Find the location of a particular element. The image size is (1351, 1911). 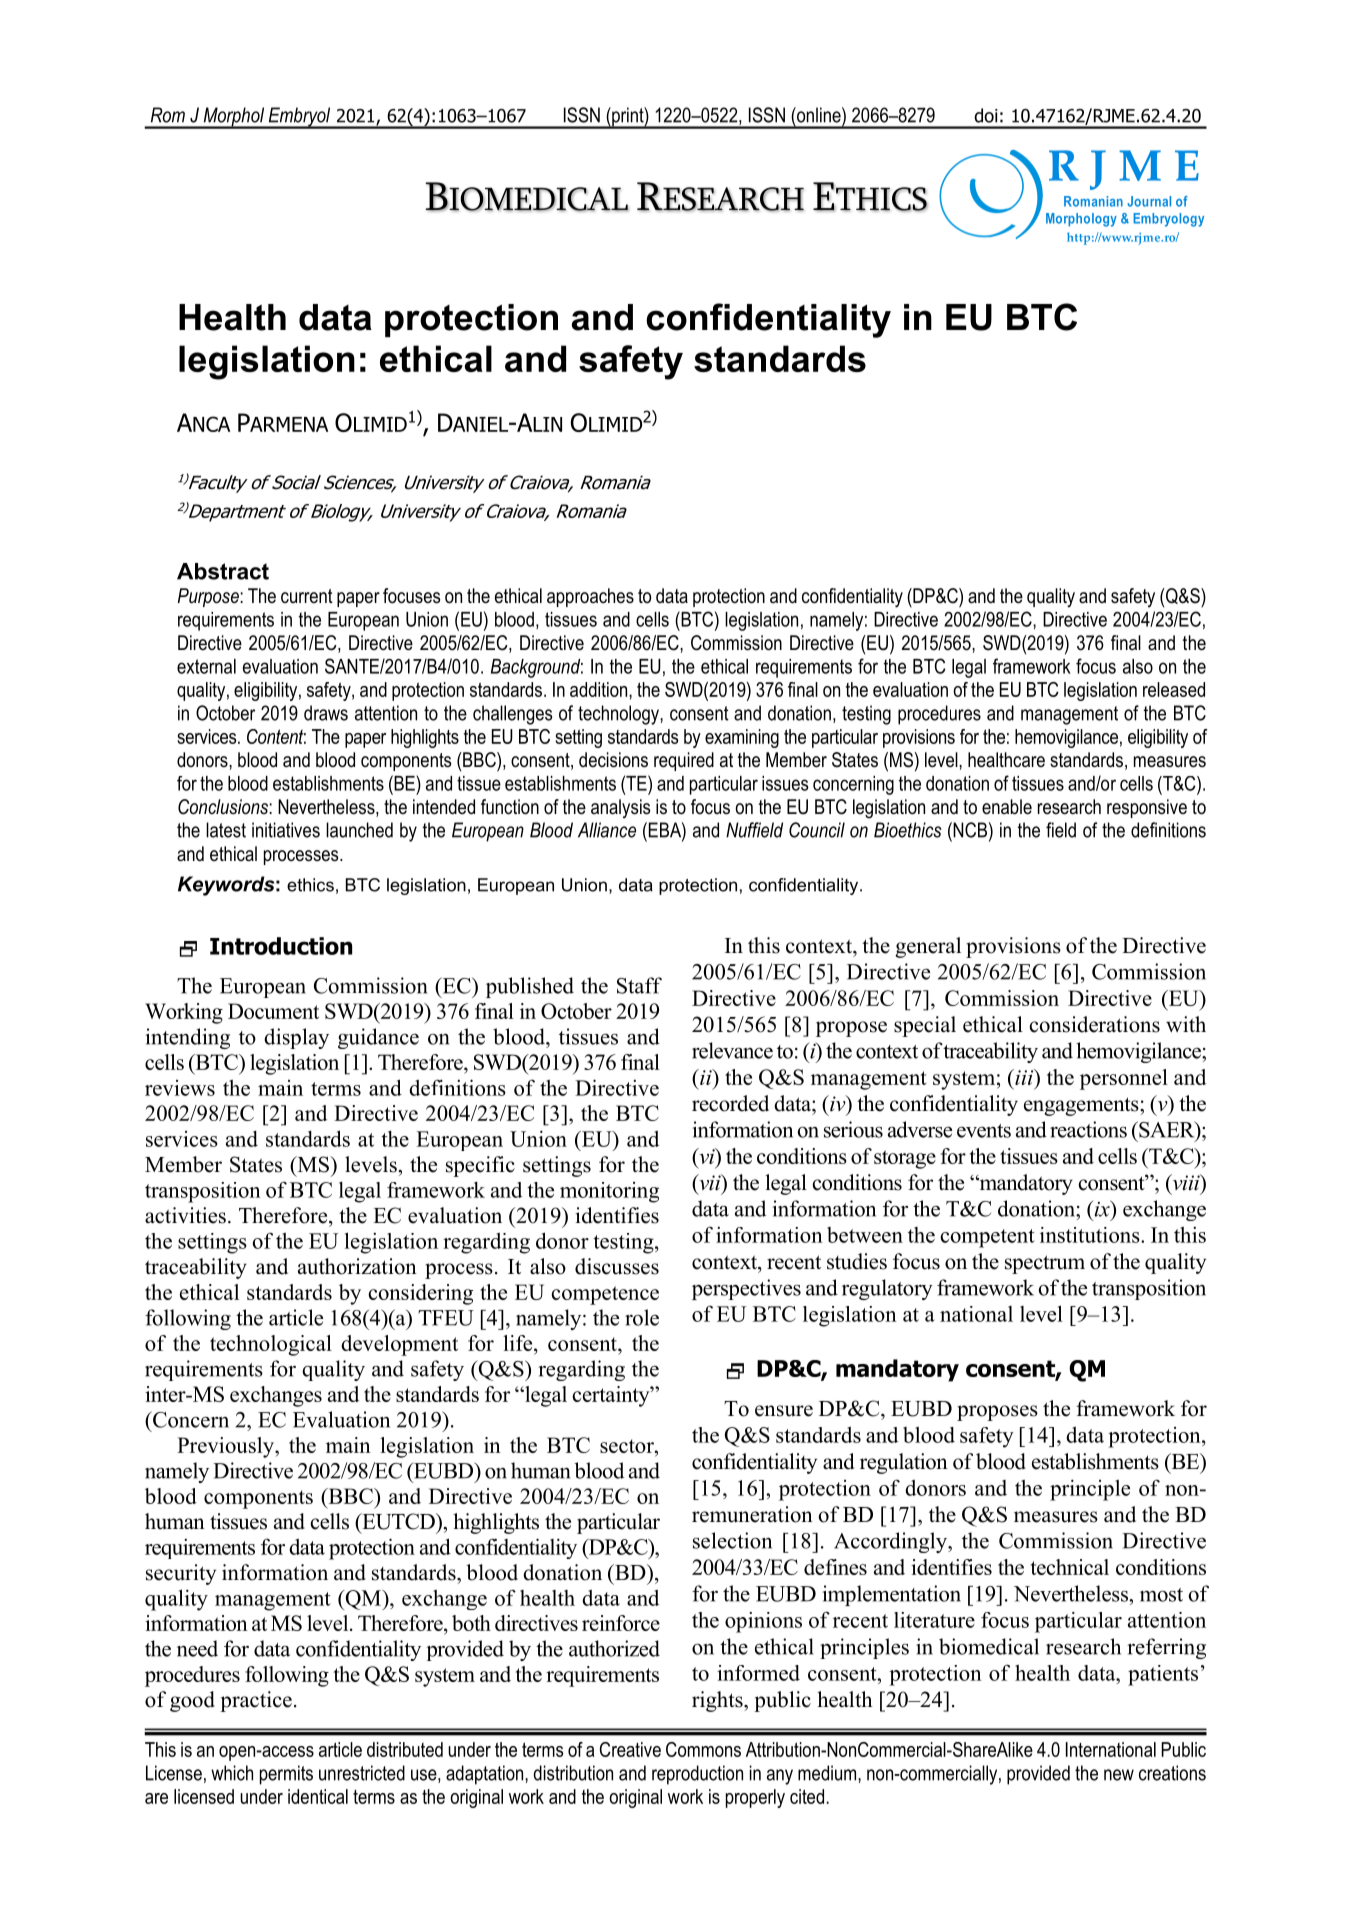

Abstract is located at coordinates (223, 571).
